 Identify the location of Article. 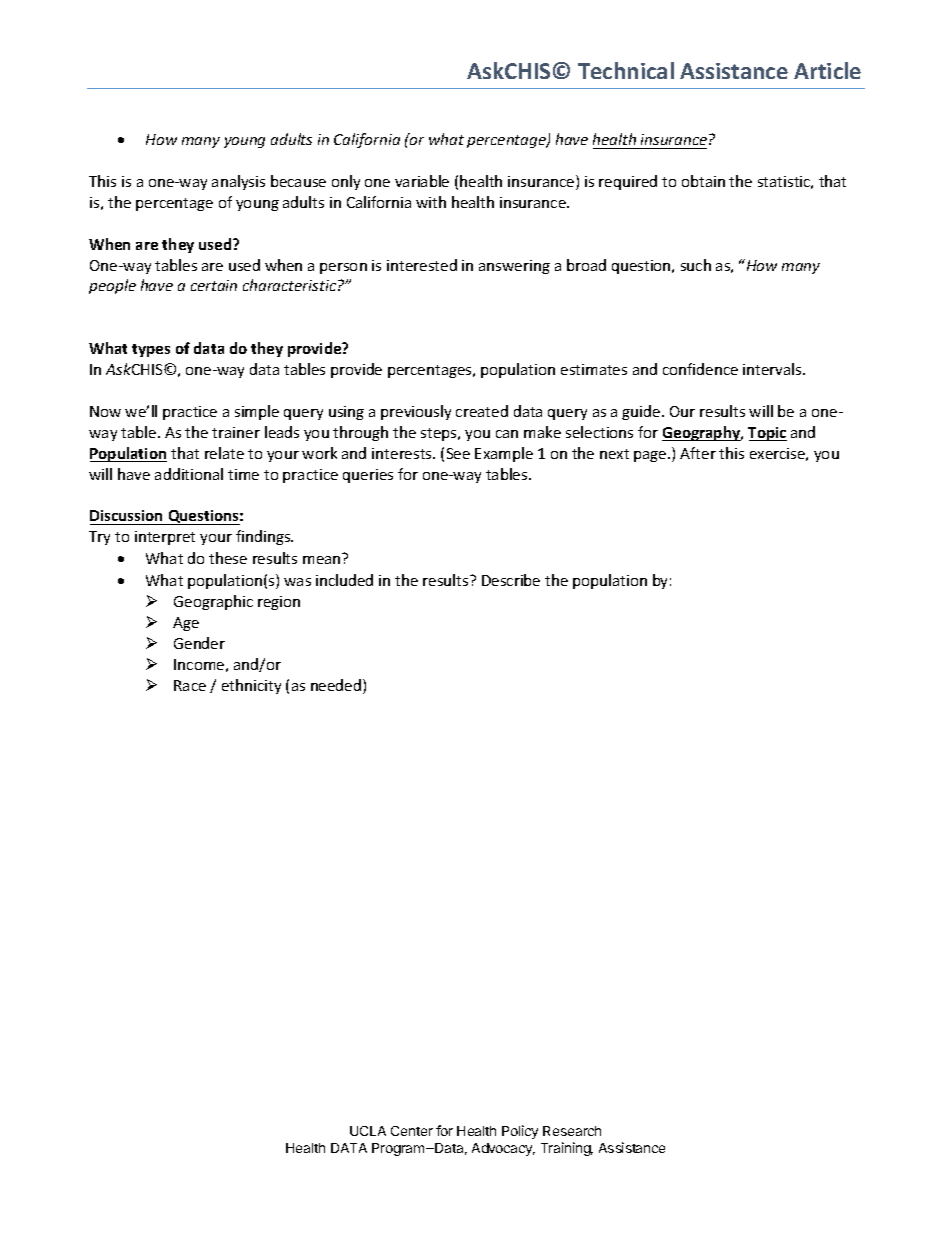
(827, 70).
